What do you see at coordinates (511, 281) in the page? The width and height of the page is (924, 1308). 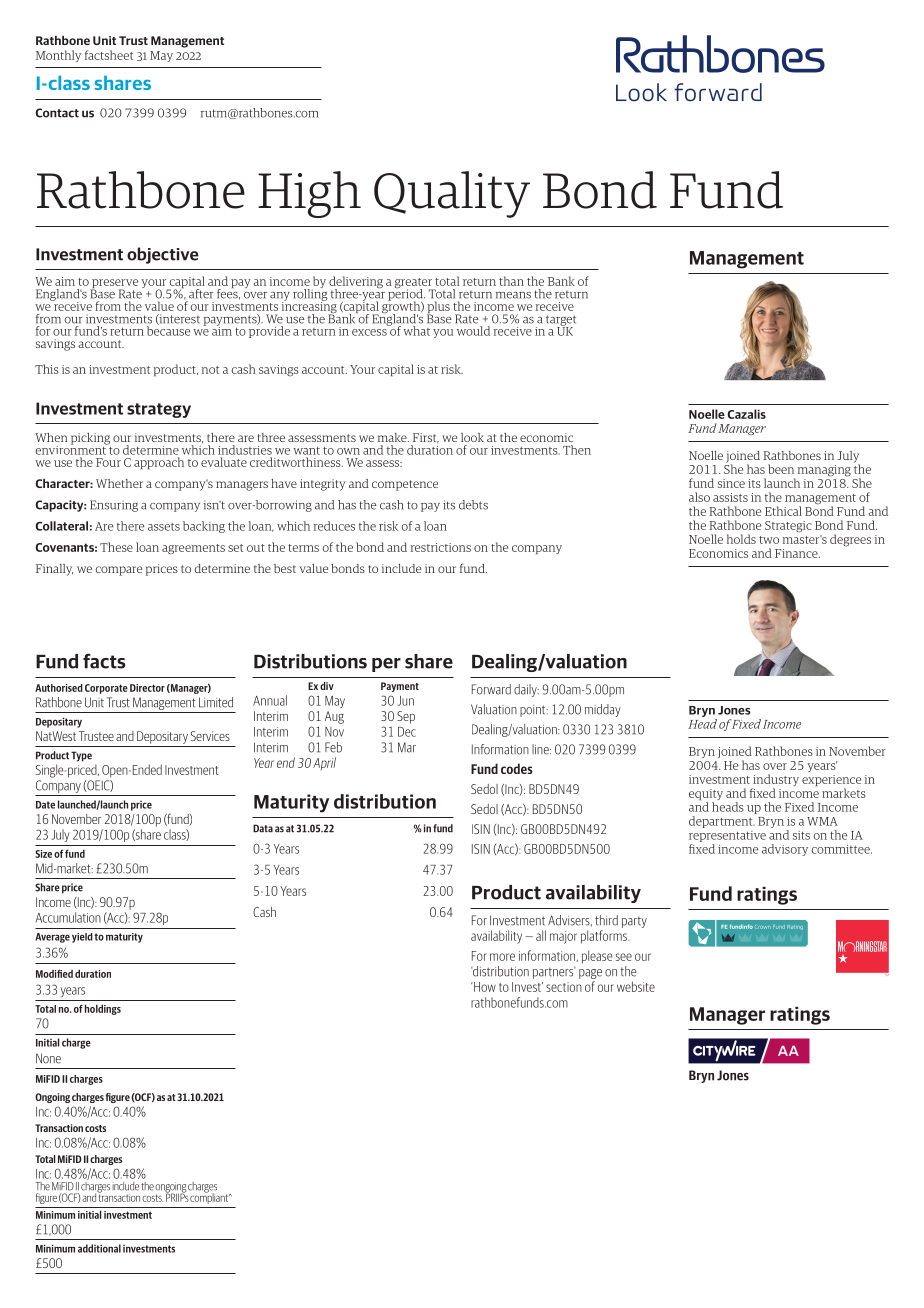 I see `than` at bounding box center [511, 281].
